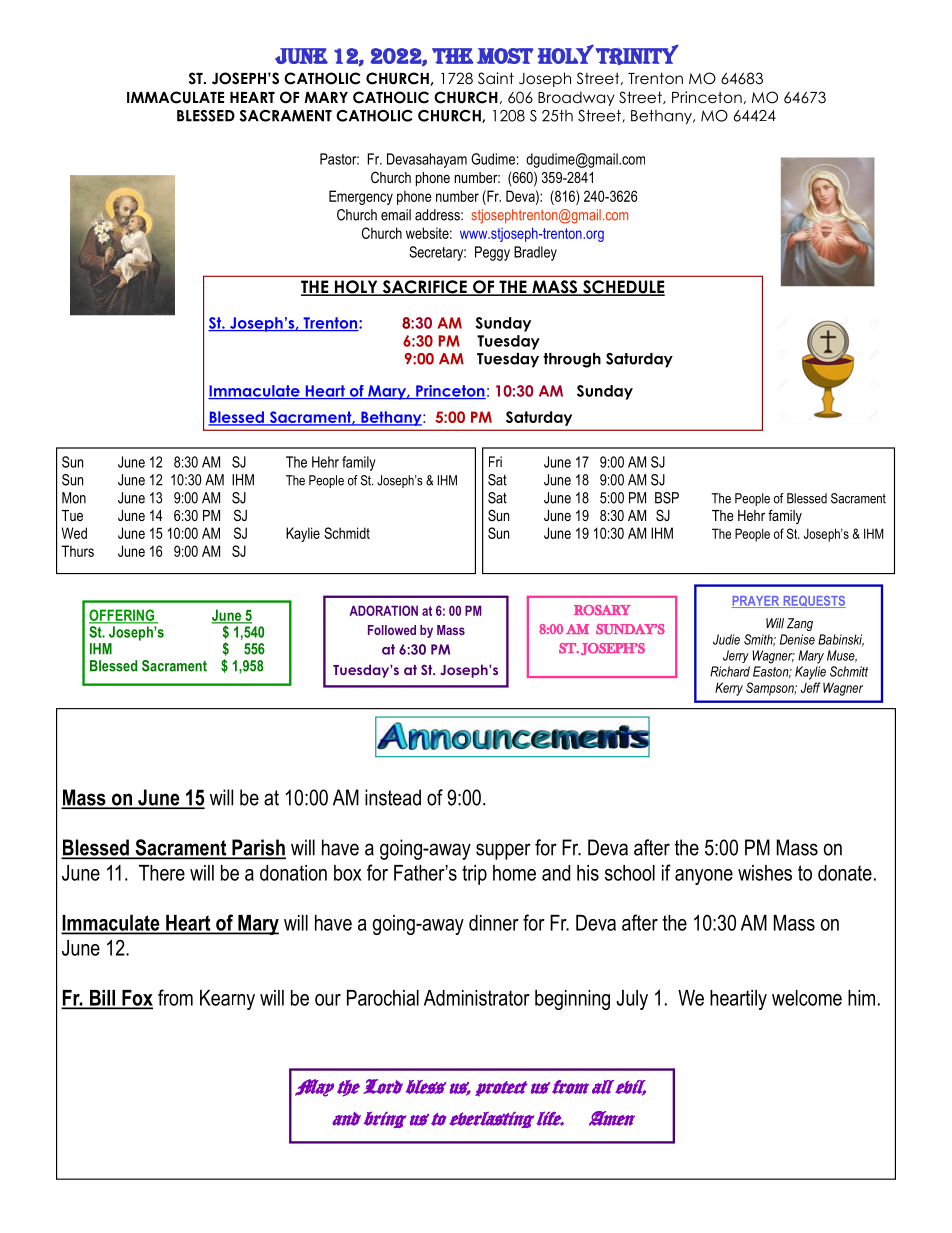  Describe the element at coordinates (123, 616) in the page. I see `OFFERING` at that location.
